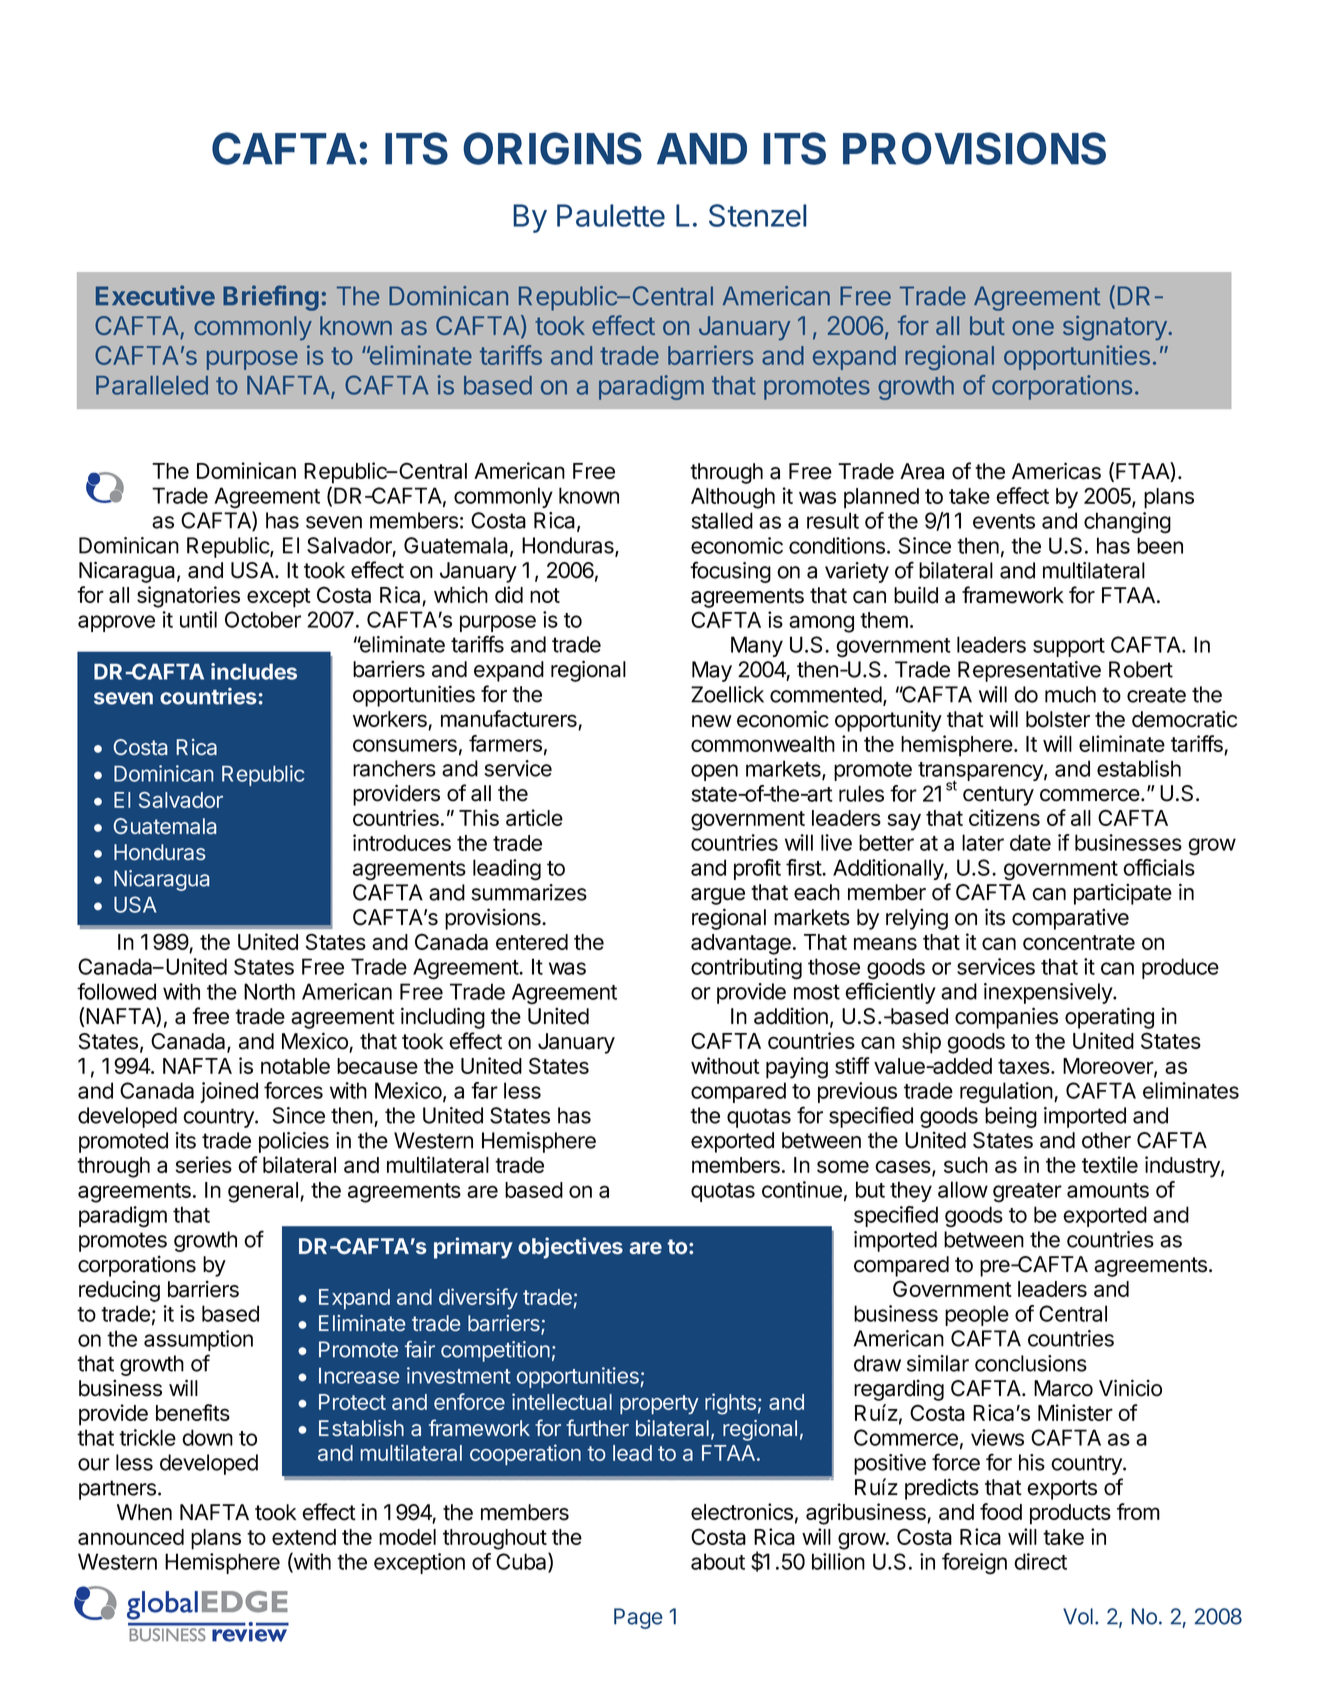 This screenshot has width=1319, height=1707. What do you see at coordinates (254, 671) in the screenshot?
I see `includes` at bounding box center [254, 671].
